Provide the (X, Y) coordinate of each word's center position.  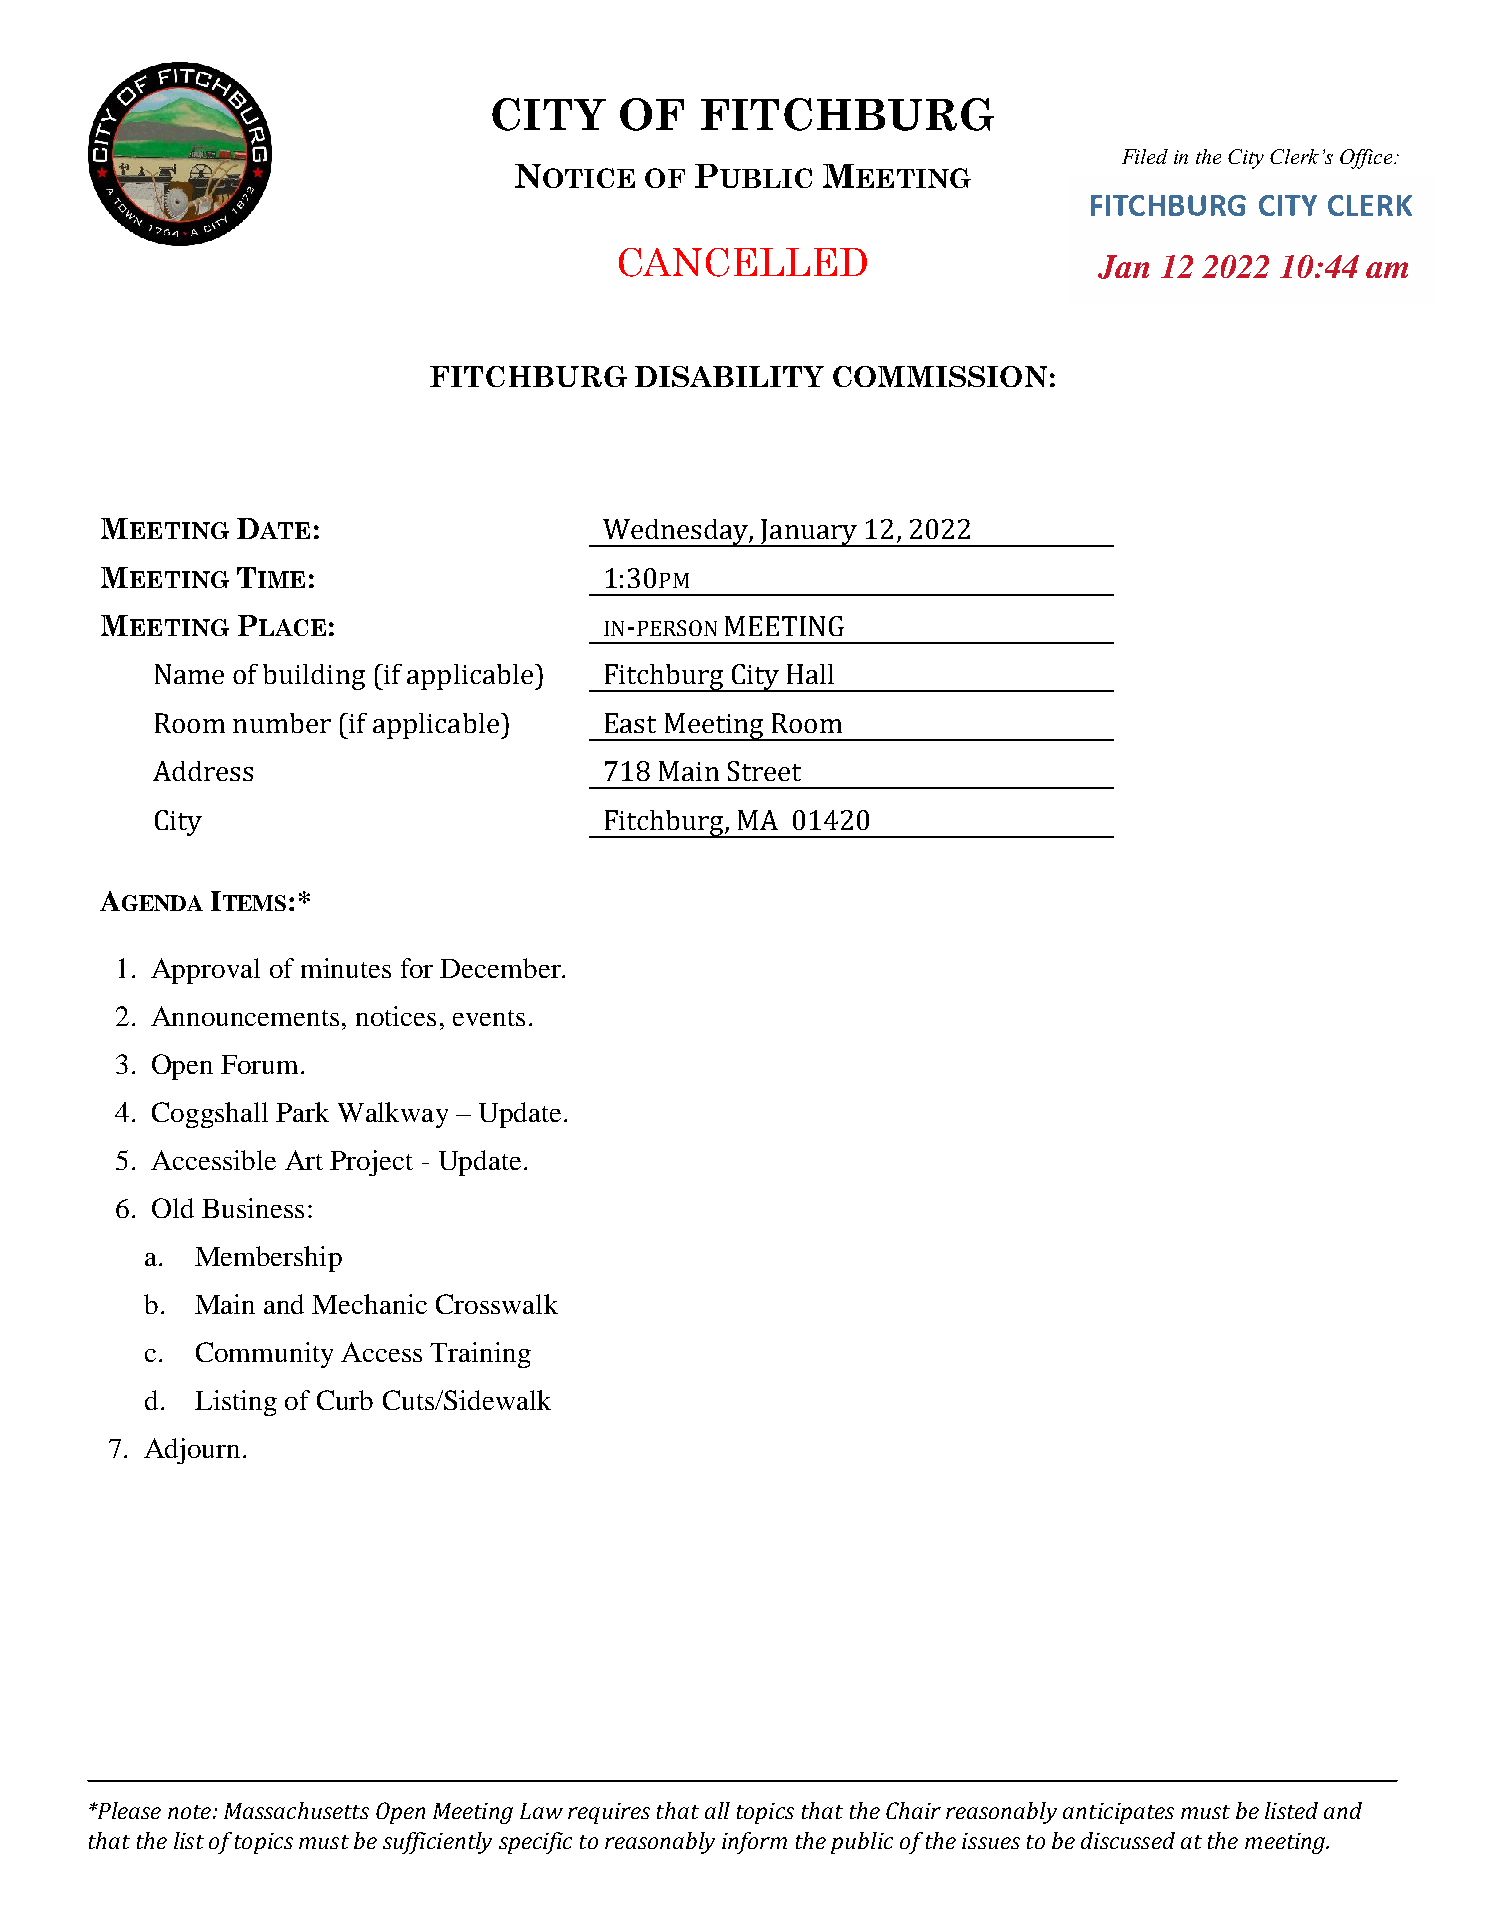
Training (480, 1355)
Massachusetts (296, 1810)
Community (264, 1355)
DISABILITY (729, 376)
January (808, 533)
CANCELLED (743, 262)
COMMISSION (940, 376)
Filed (1145, 156)
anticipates (1118, 1813)
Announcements (245, 1016)
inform (754, 1843)
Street (764, 771)
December (501, 968)
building (314, 677)
